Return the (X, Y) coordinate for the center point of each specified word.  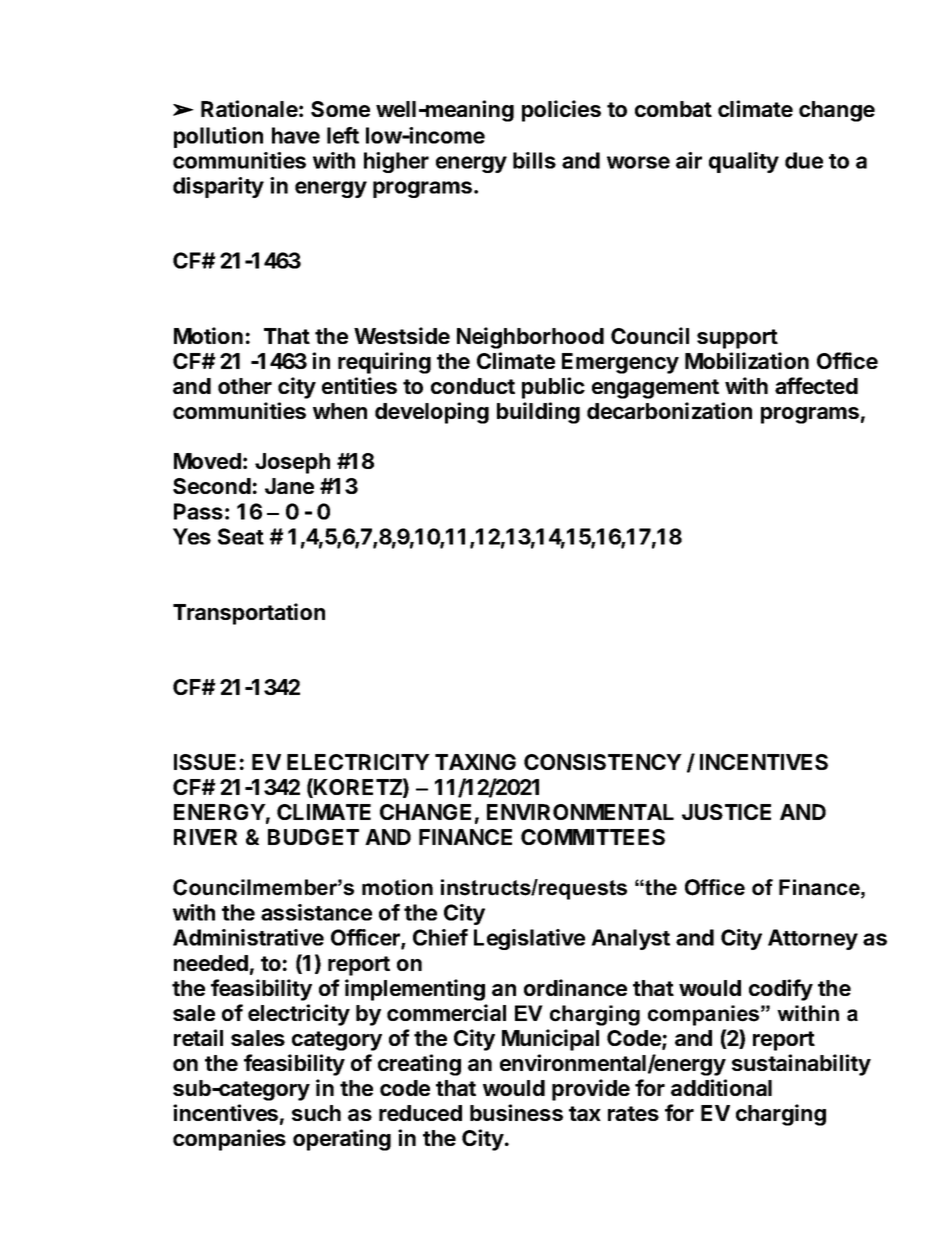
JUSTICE (726, 812)
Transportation (249, 614)
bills (534, 160)
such (316, 1113)
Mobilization (747, 360)
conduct (473, 386)
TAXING (475, 762)
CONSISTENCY (603, 762)
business (516, 1112)
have (296, 135)
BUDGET (313, 837)
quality (744, 162)
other (245, 386)
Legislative (529, 939)
